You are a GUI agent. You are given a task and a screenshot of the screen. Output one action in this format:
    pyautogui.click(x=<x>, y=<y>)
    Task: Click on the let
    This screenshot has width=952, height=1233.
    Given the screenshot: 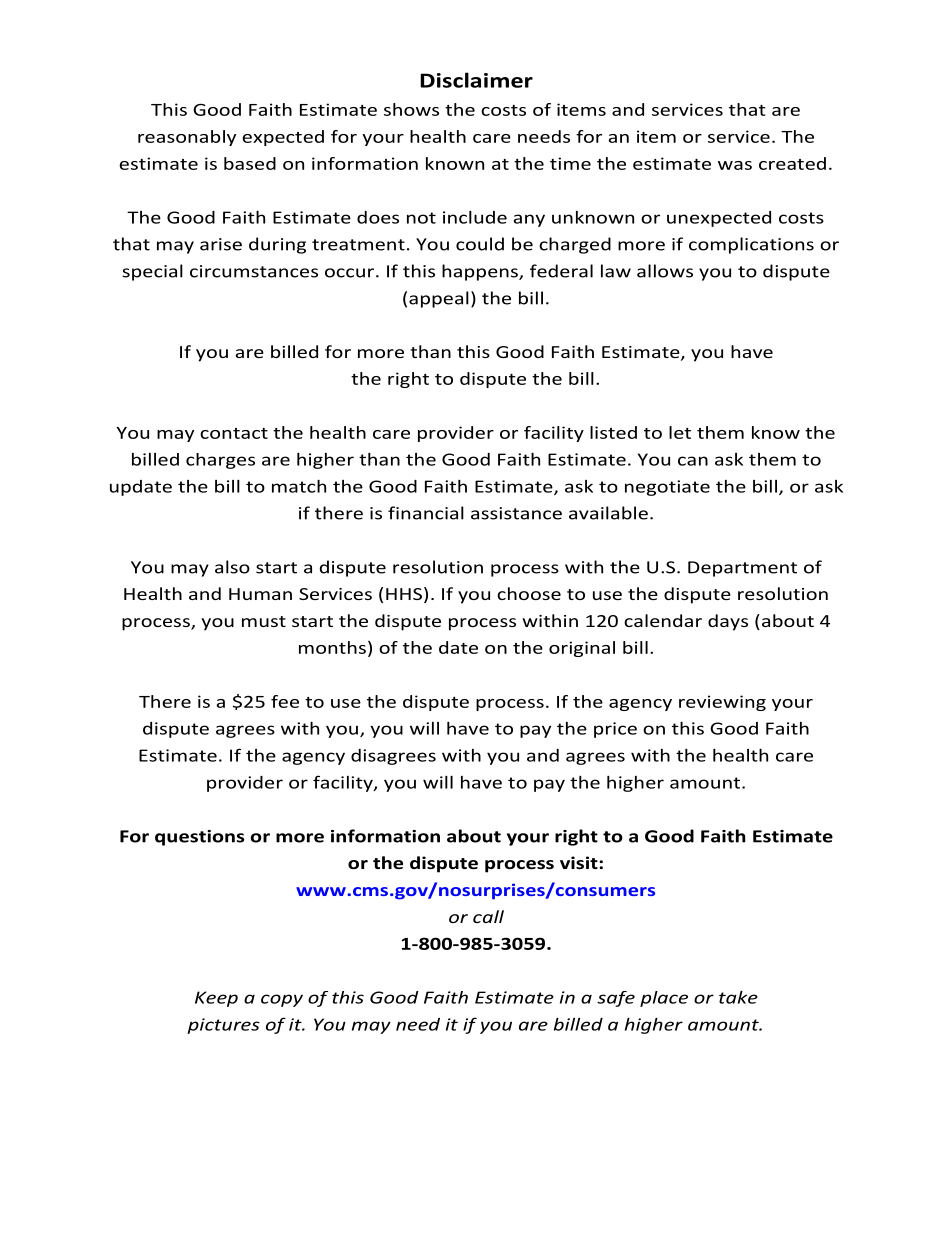 What is the action you would take?
    pyautogui.click(x=680, y=432)
